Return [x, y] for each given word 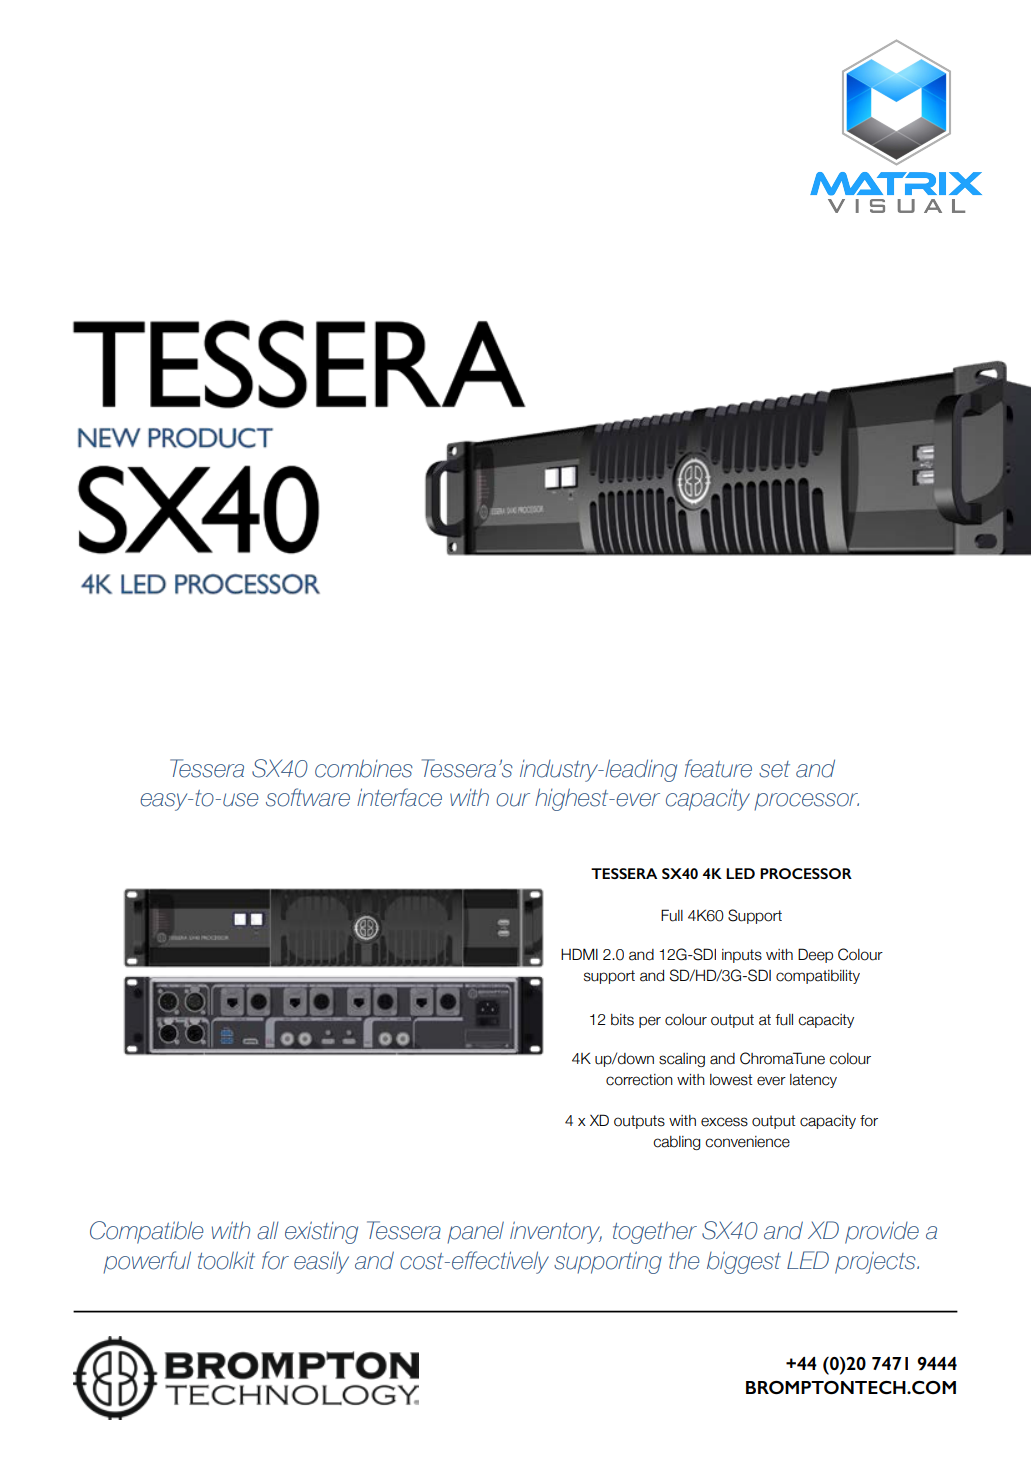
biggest [744, 1262]
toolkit [226, 1260]
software [308, 797]
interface [399, 797]
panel [475, 1232]
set [774, 769]
